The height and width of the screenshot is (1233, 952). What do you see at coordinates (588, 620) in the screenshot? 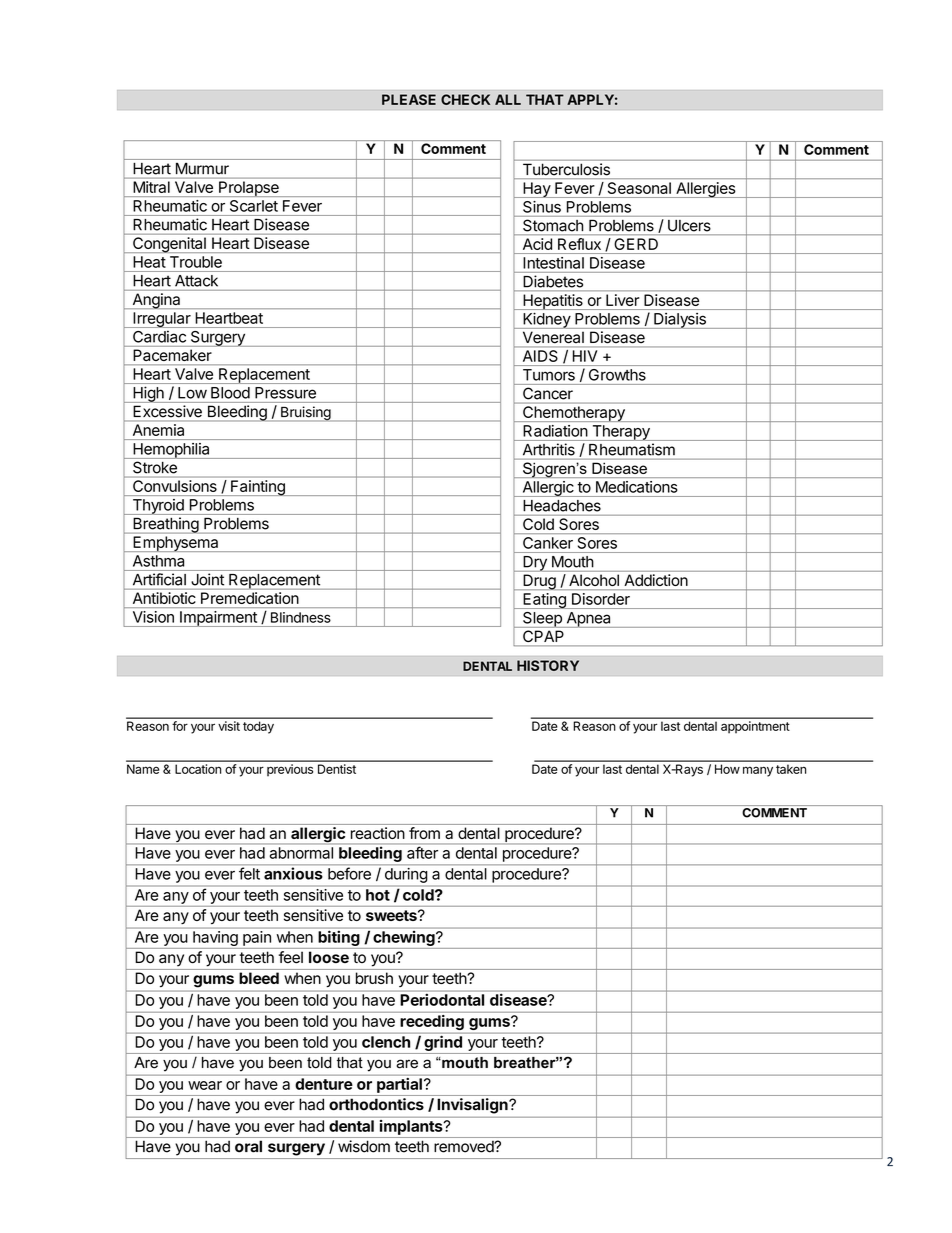
I see `Apnea` at bounding box center [588, 620].
